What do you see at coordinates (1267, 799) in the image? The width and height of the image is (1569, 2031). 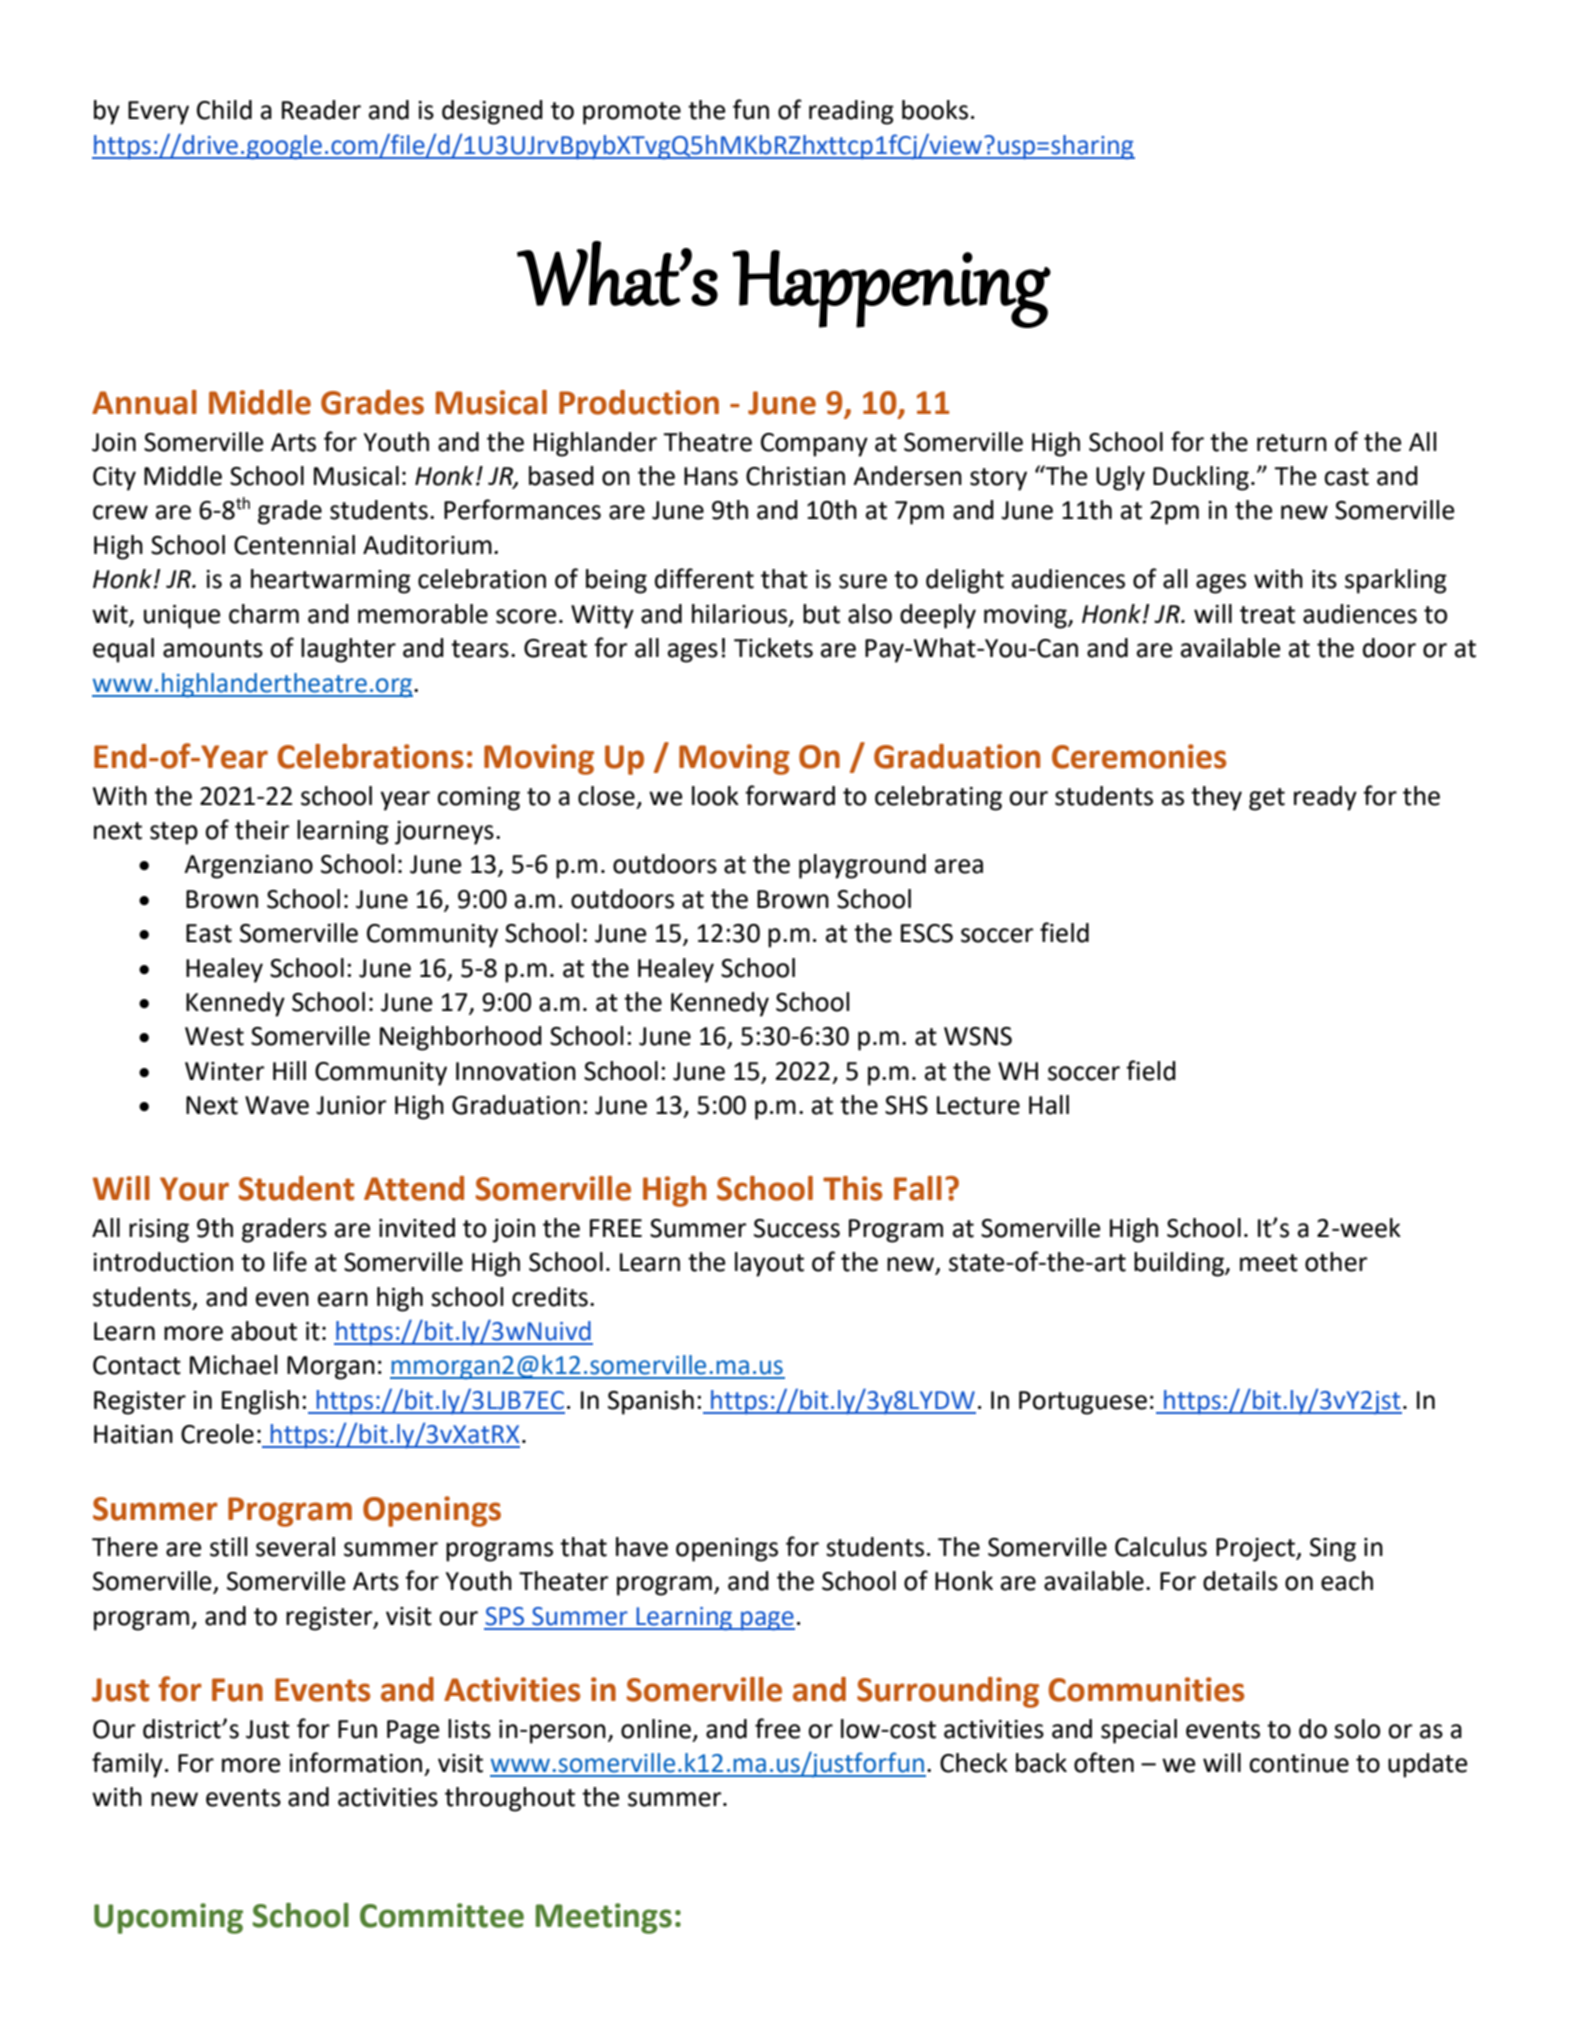 I see `get` at bounding box center [1267, 799].
